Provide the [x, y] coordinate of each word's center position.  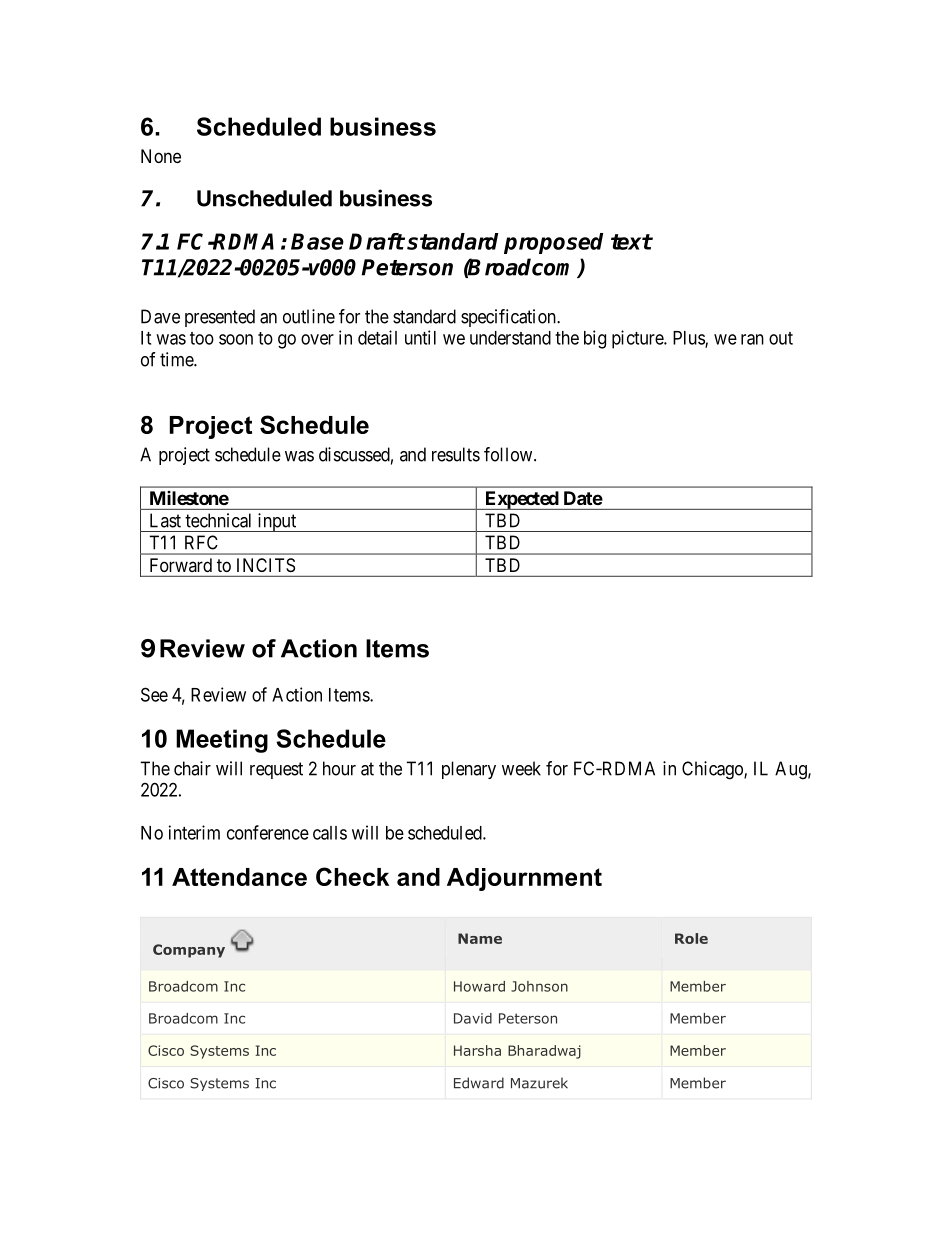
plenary [469, 770]
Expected [521, 500]
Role [691, 938]
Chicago [713, 770]
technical [218, 520]
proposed [553, 243]
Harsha [477, 1050]
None [161, 156]
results [456, 454]
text [631, 242]
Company [189, 951]
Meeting [222, 741]
